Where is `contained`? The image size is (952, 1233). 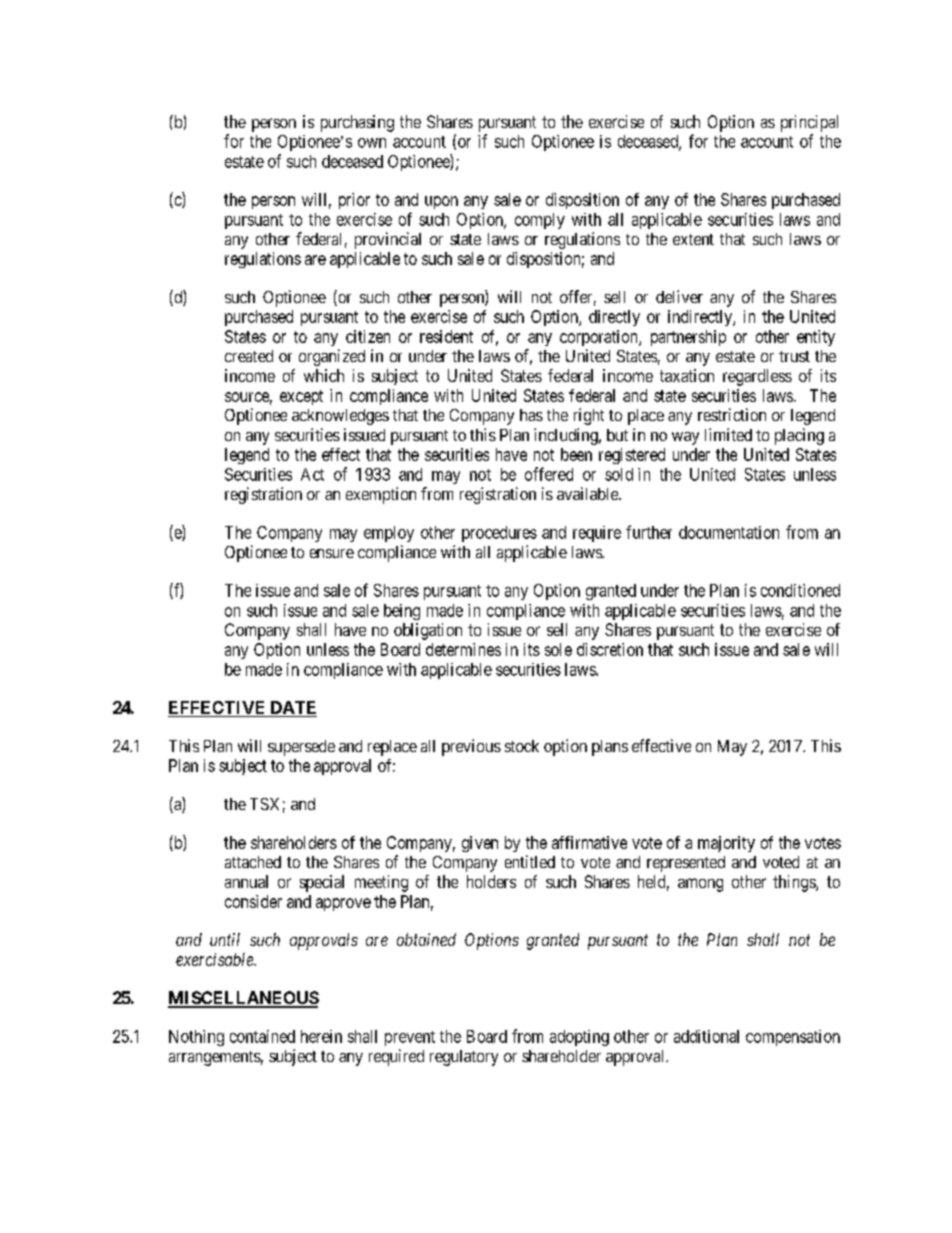 contained is located at coordinates (262, 1036).
